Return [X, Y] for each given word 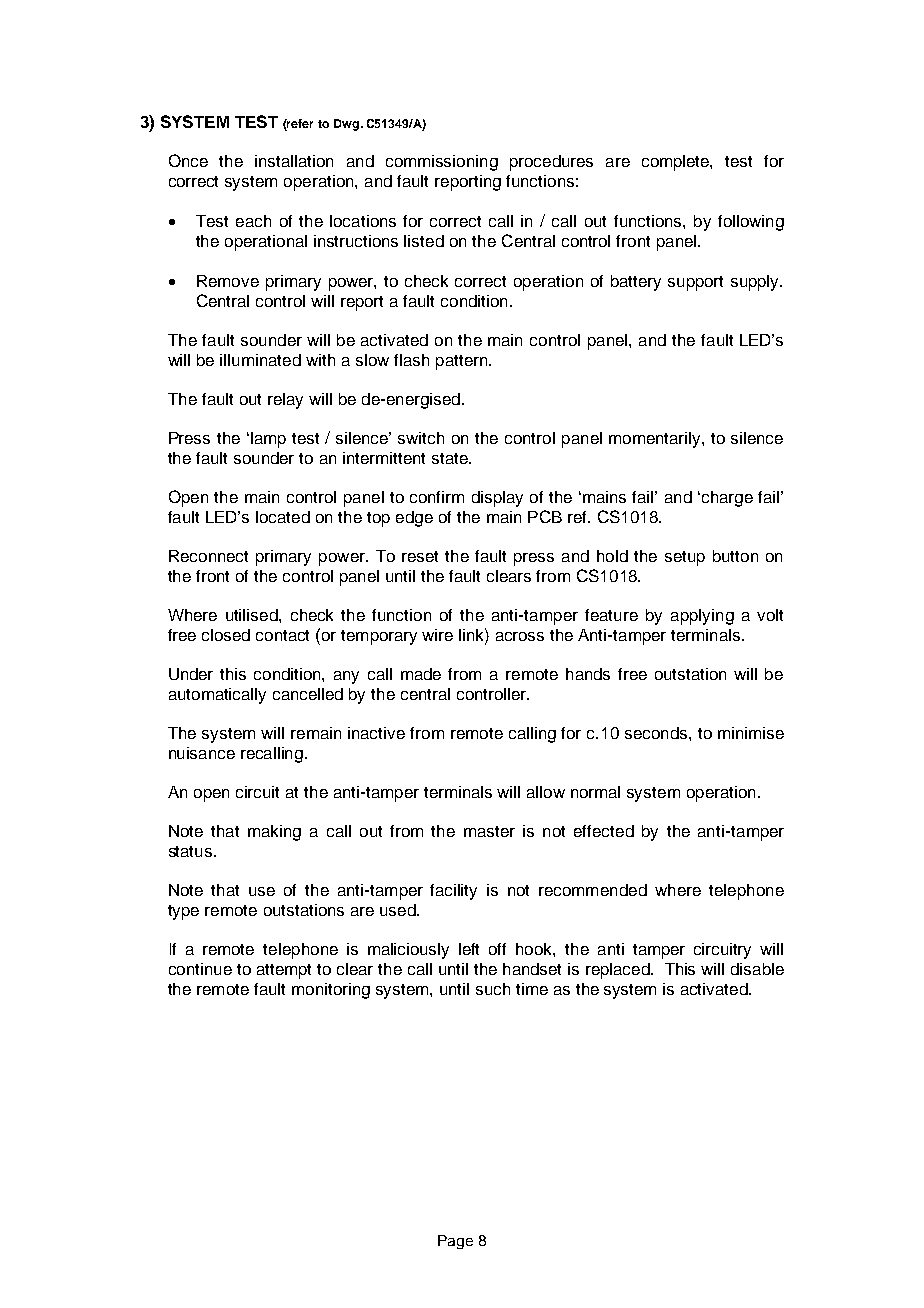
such [493, 989]
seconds [657, 733]
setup [685, 558]
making [274, 833]
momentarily [656, 440]
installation [294, 161]
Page [455, 1242]
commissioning [442, 163]
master [489, 831]
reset [420, 556]
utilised [253, 615]
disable [757, 969]
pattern [463, 362]
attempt [284, 971]
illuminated [260, 360]
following [751, 223]
